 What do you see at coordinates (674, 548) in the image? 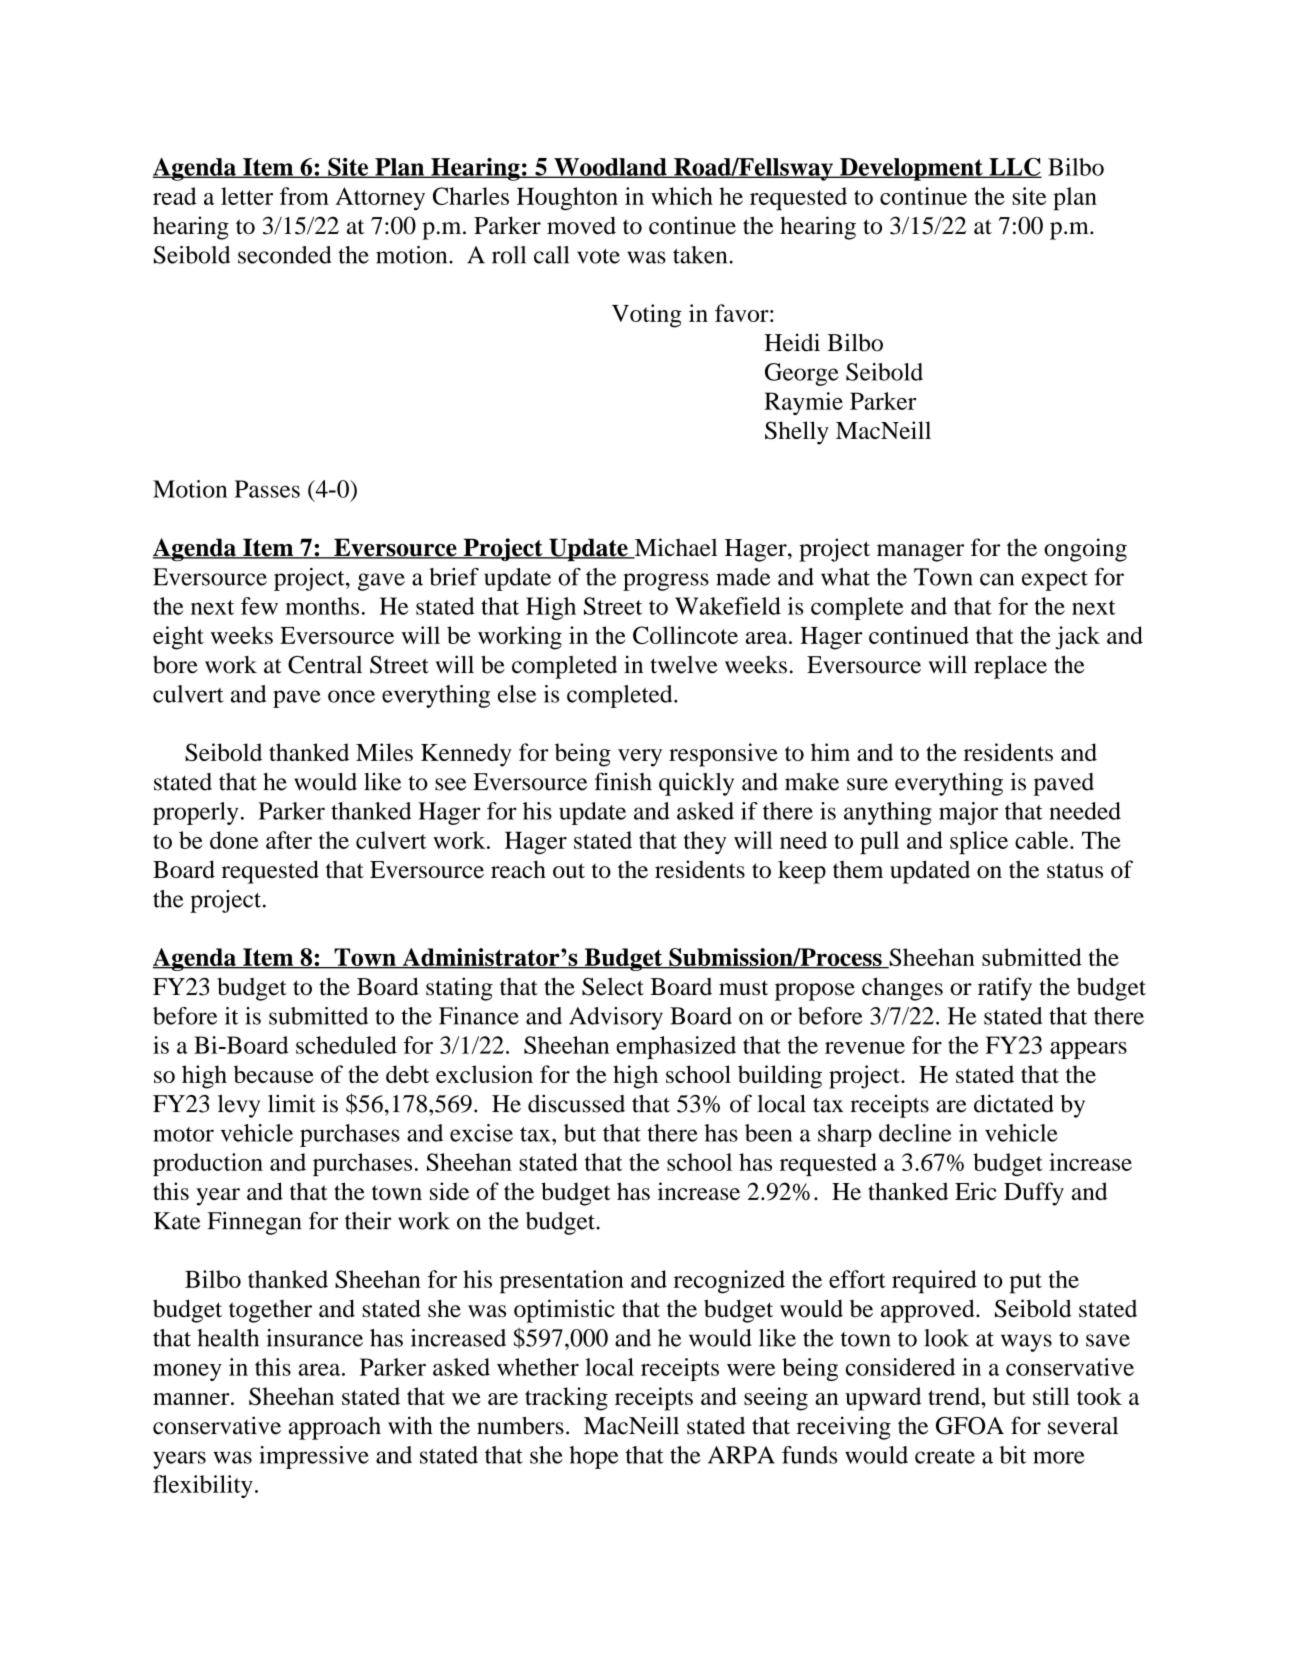
I see `Michael` at bounding box center [674, 548].
